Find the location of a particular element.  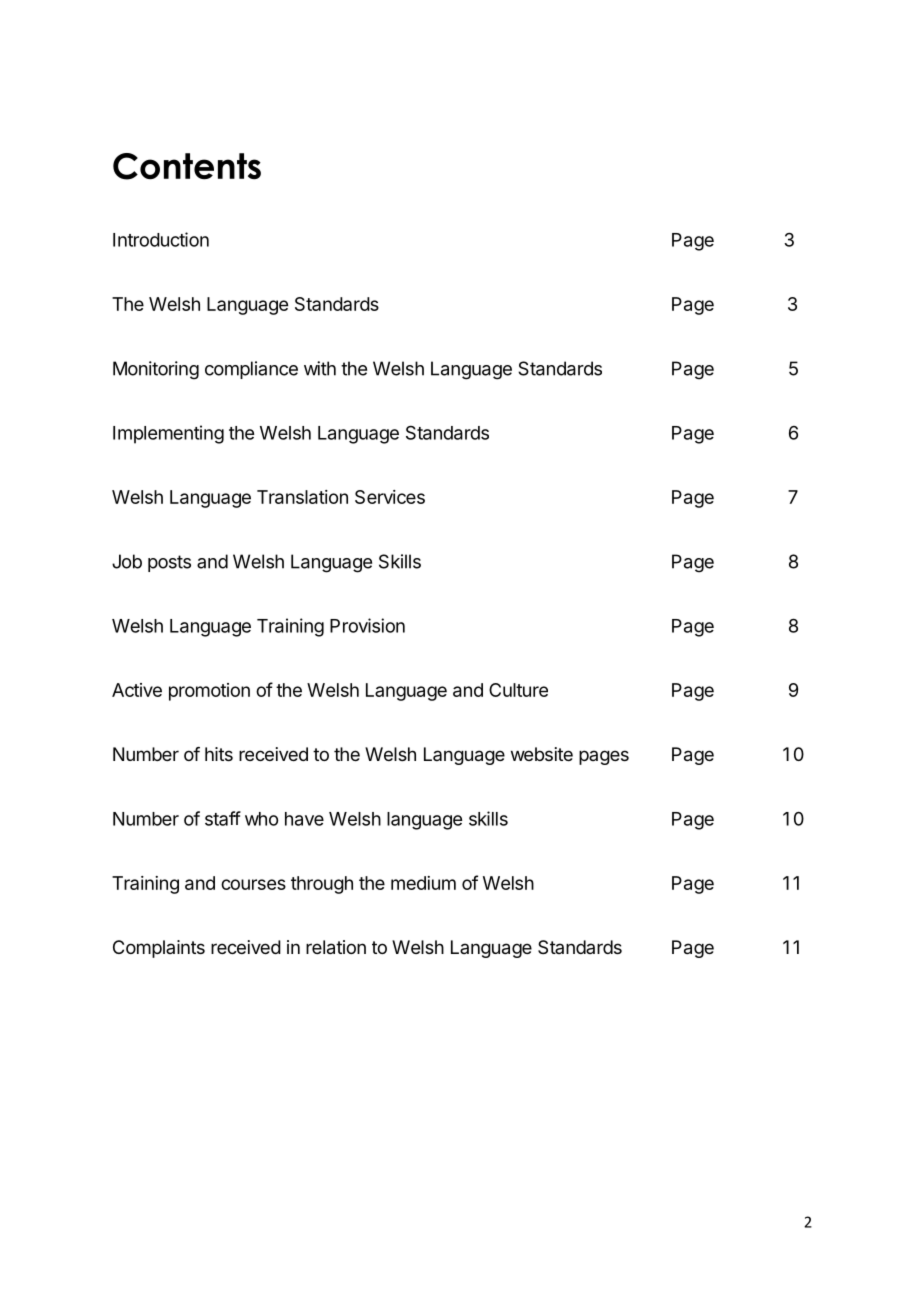

Complaints is located at coordinates (159, 949).
